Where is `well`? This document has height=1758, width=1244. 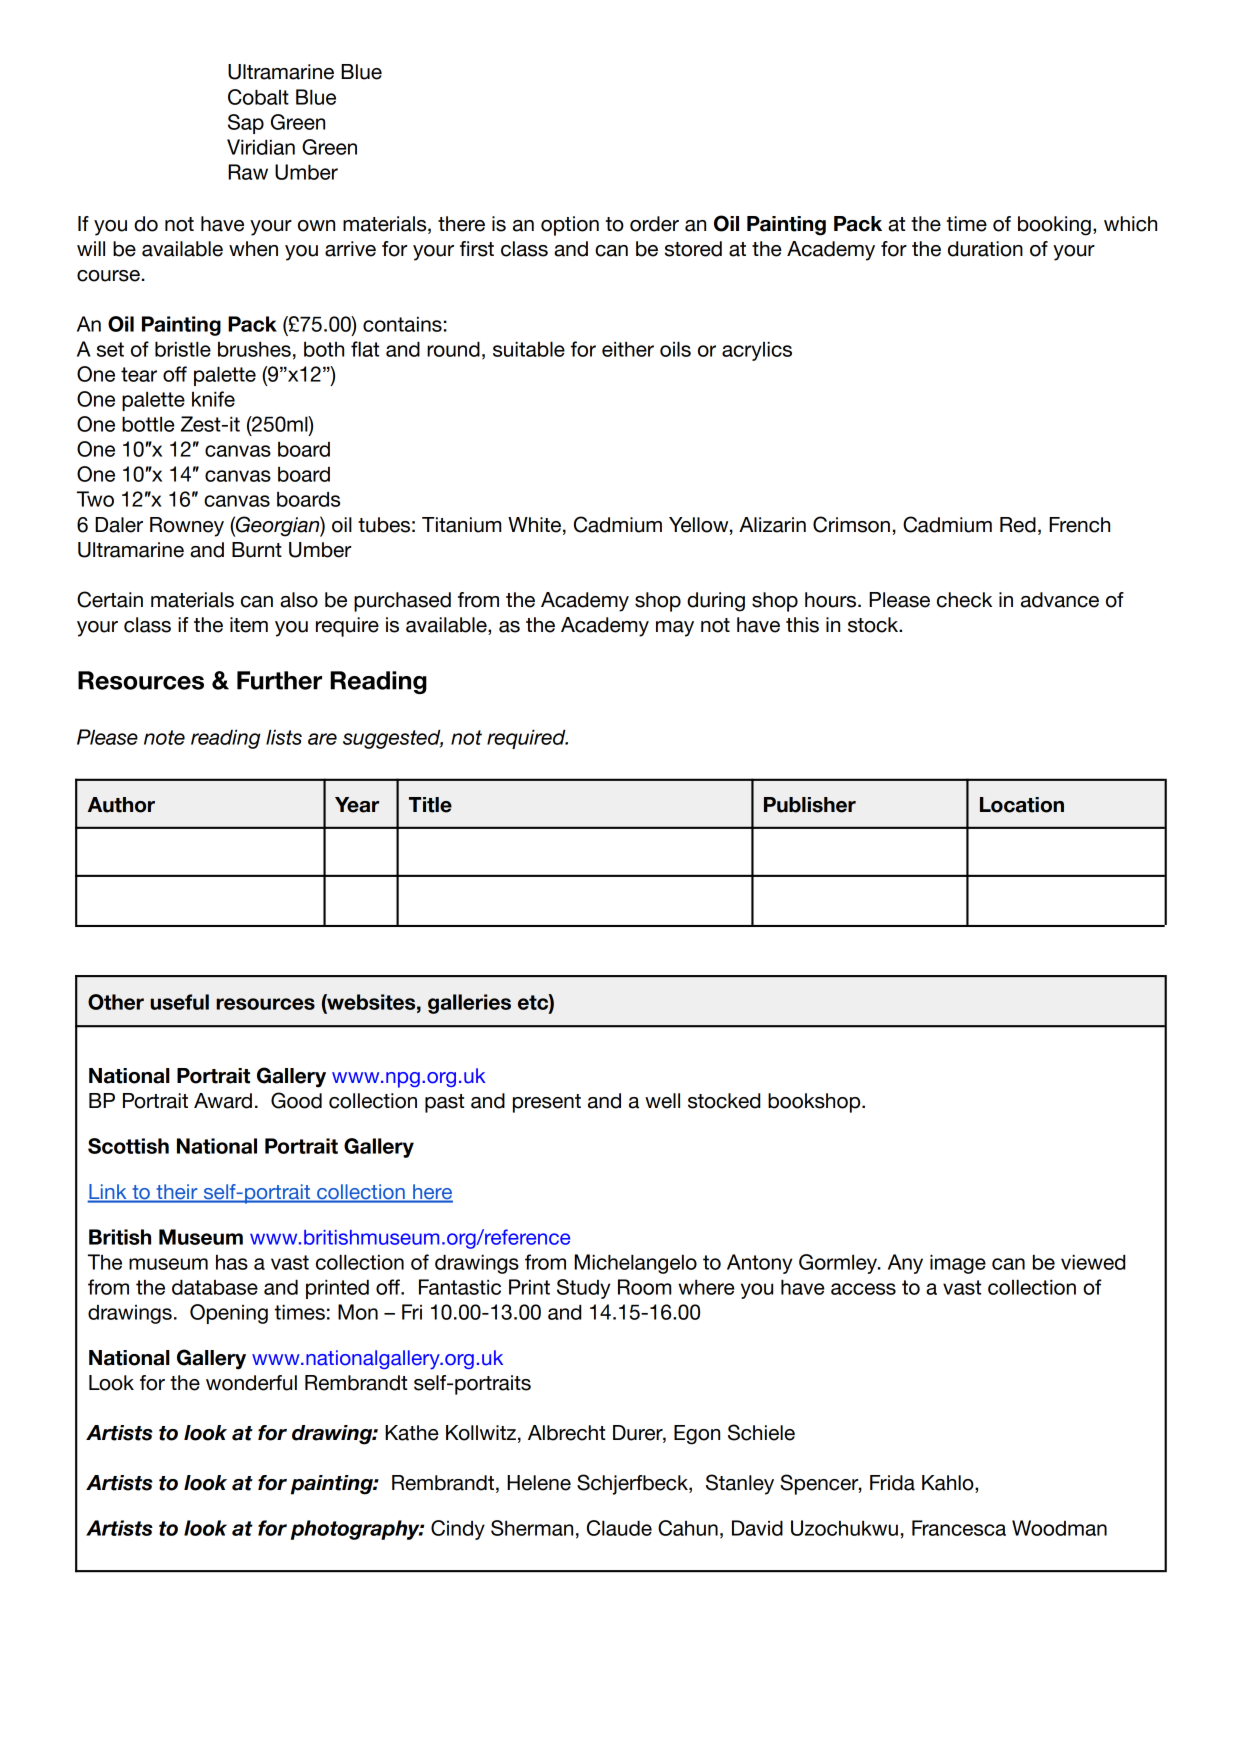 well is located at coordinates (662, 1101).
